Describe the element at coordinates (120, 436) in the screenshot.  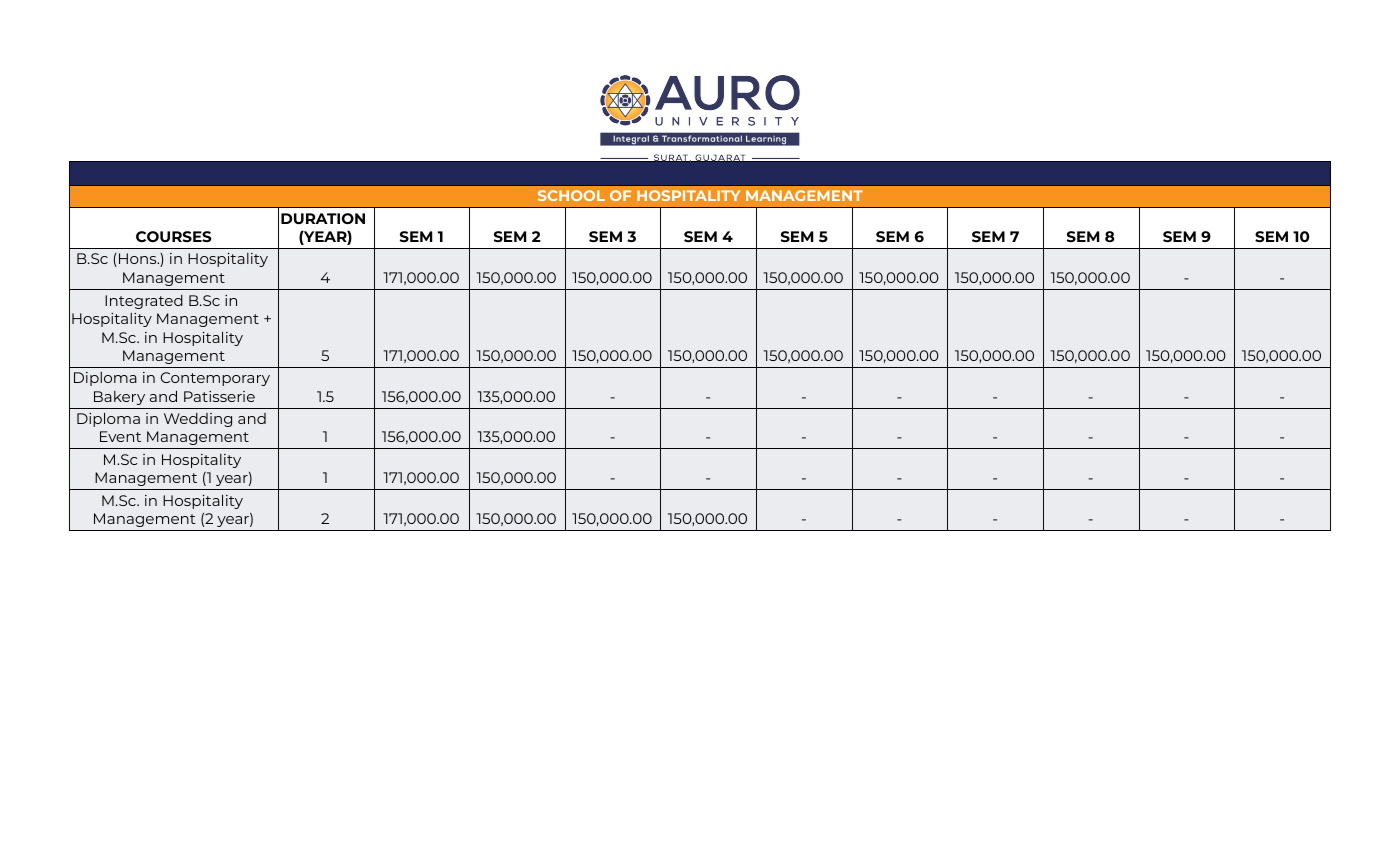
I see `Event` at that location.
